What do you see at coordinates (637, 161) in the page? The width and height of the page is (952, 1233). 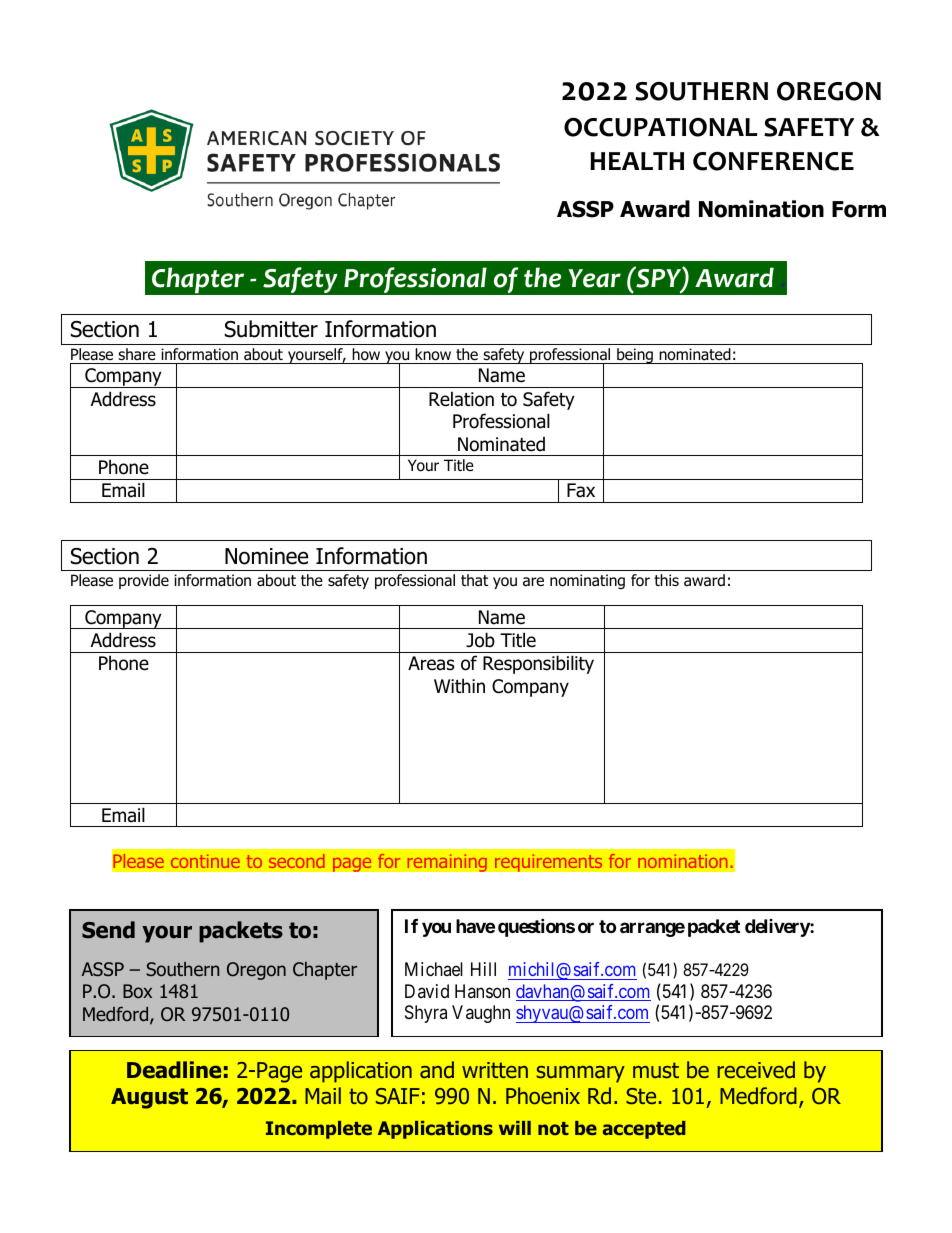 I see `HEALTH` at bounding box center [637, 161].
